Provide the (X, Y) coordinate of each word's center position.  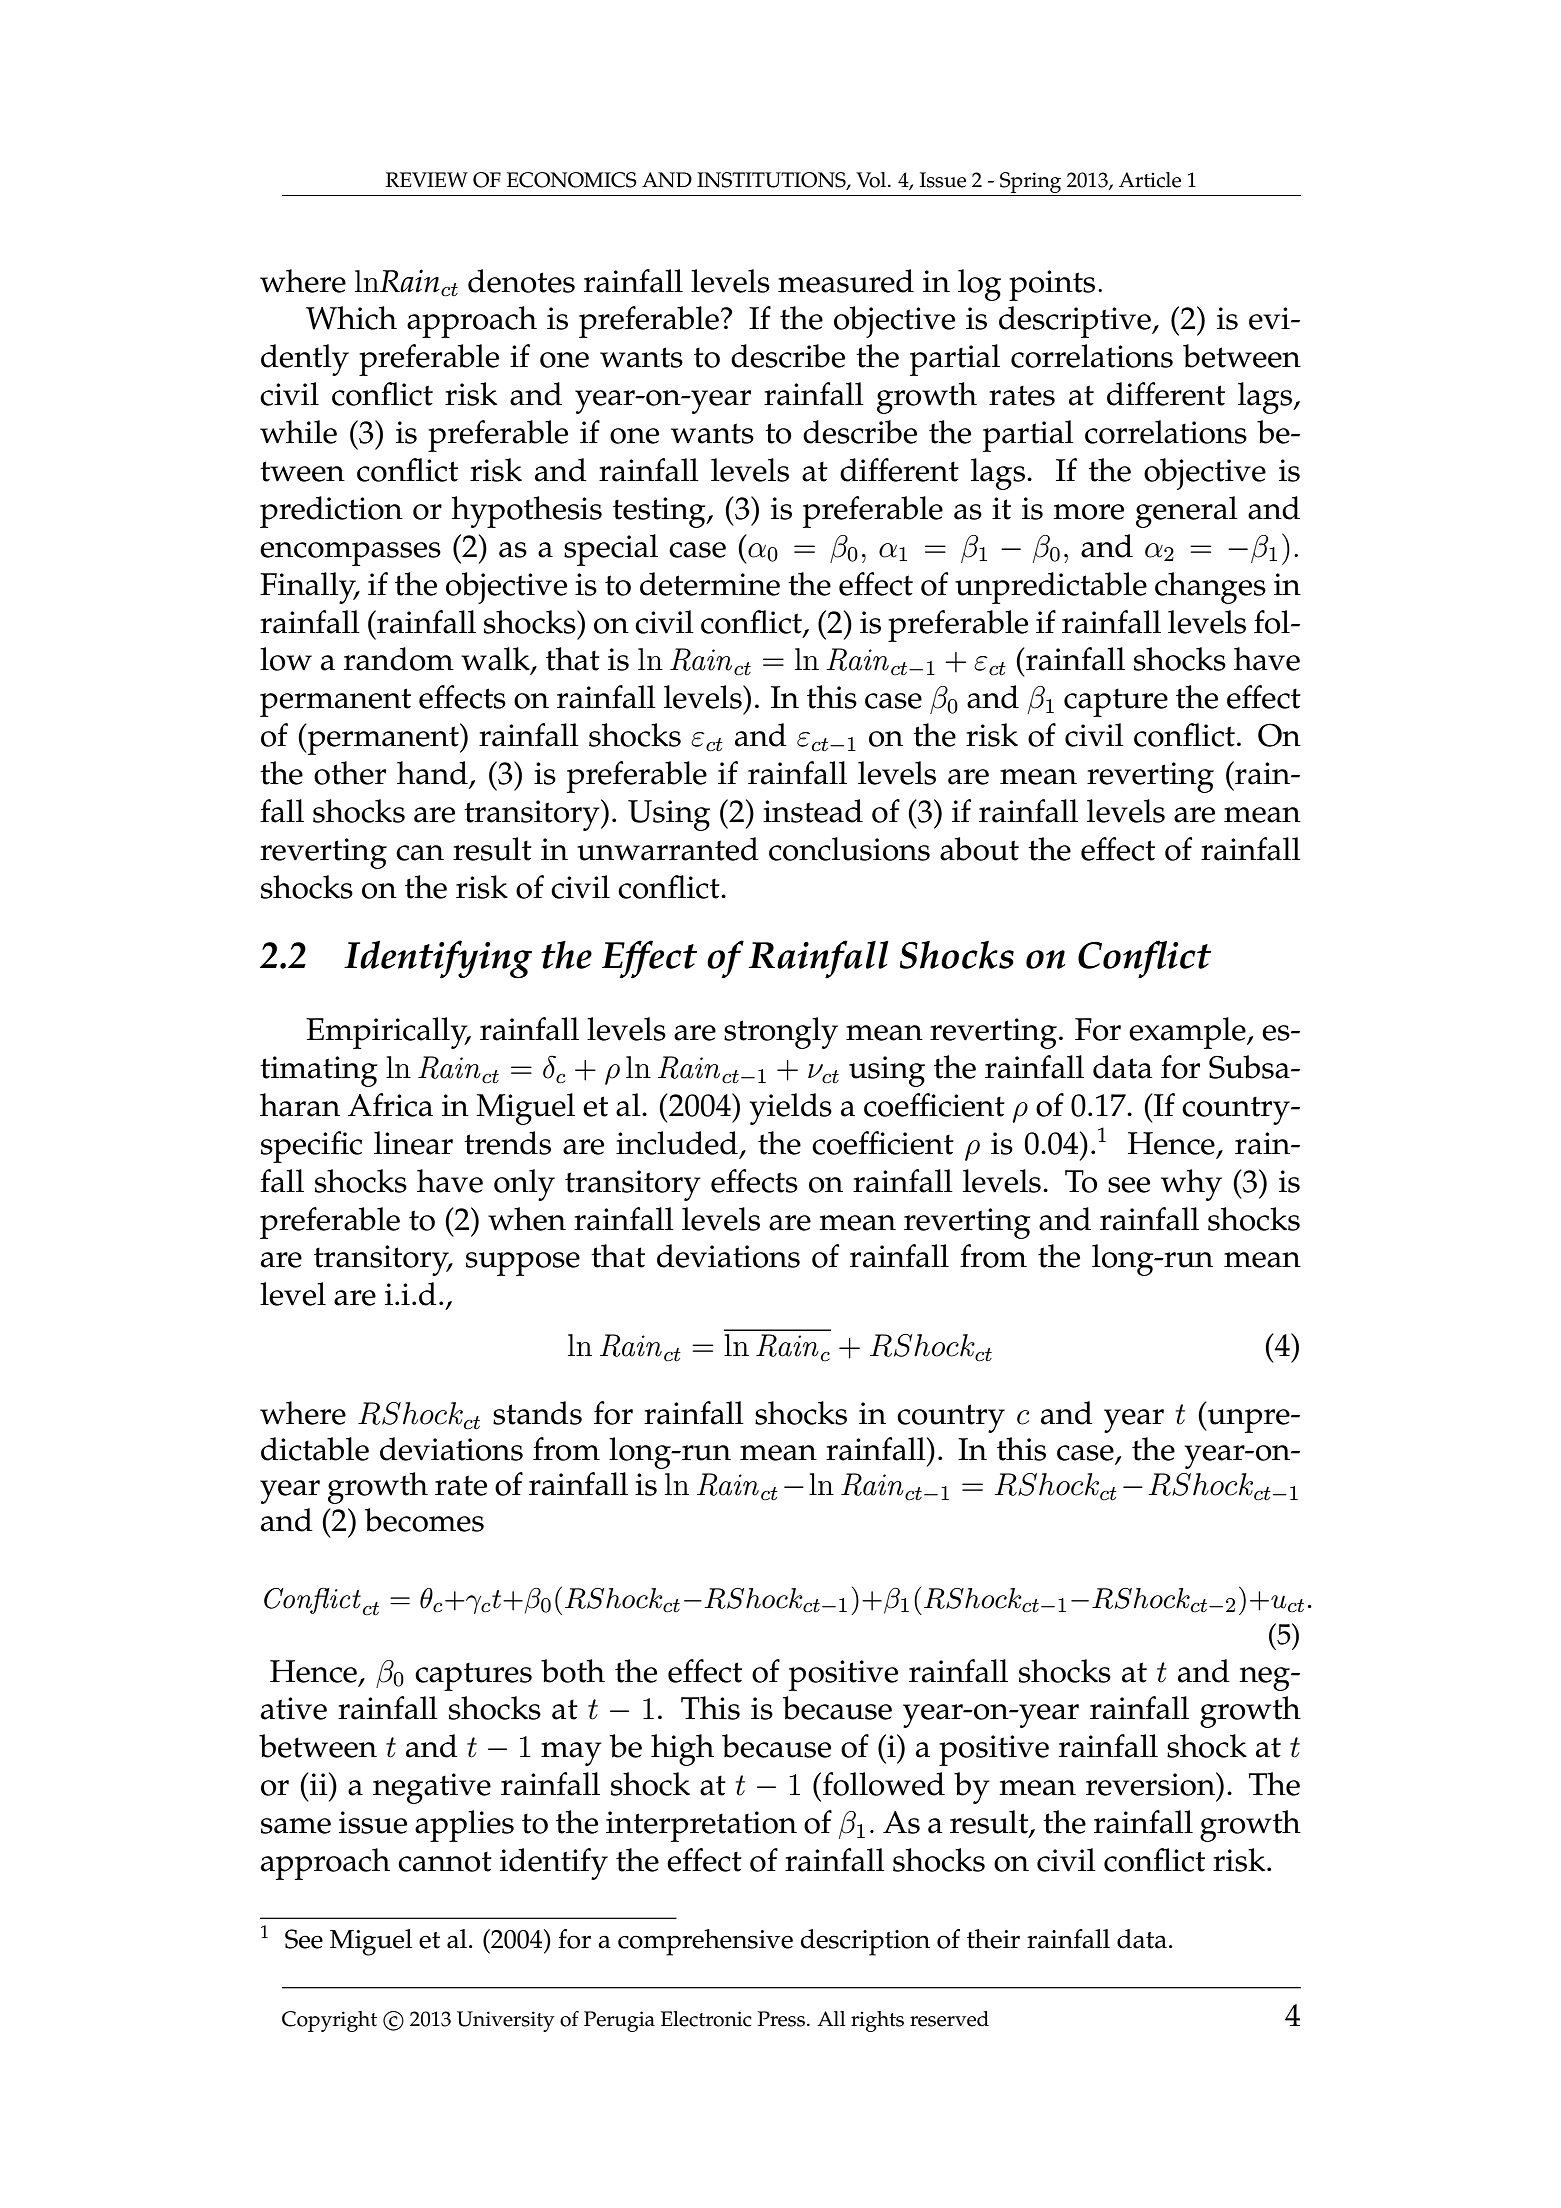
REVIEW (427, 179)
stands (537, 1413)
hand (432, 773)
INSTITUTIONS (772, 181)
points (1052, 285)
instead (813, 811)
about (979, 849)
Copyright (329, 2021)
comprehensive (705, 1942)
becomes (424, 1520)
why (1191, 1185)
